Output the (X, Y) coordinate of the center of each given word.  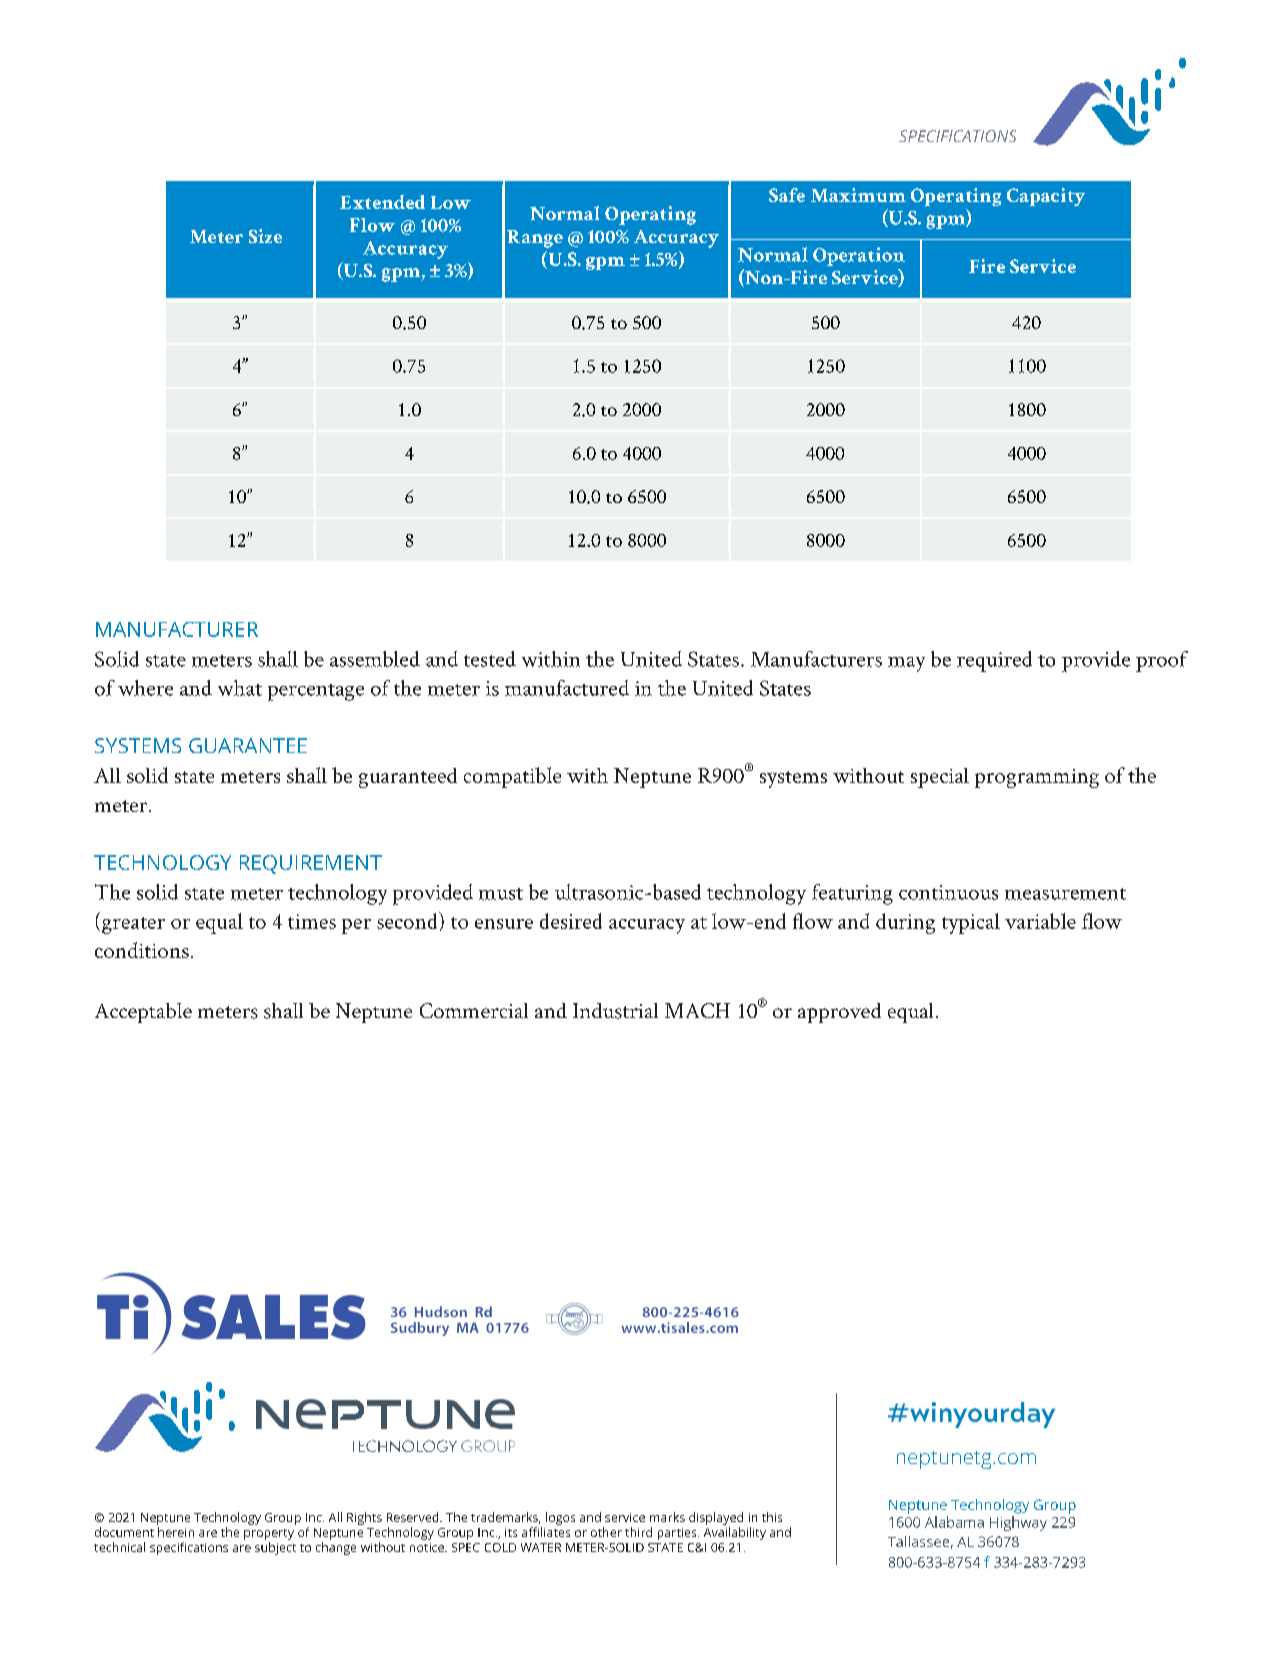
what (240, 688)
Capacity (1046, 197)
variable (1040, 921)
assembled (375, 659)
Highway (1018, 1523)
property (269, 1536)
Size (265, 236)
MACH (697, 1010)
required (994, 661)
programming (1037, 778)
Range (535, 239)
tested (490, 659)
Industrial (615, 1011)
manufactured (567, 688)
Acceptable (143, 1013)
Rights (364, 1518)
